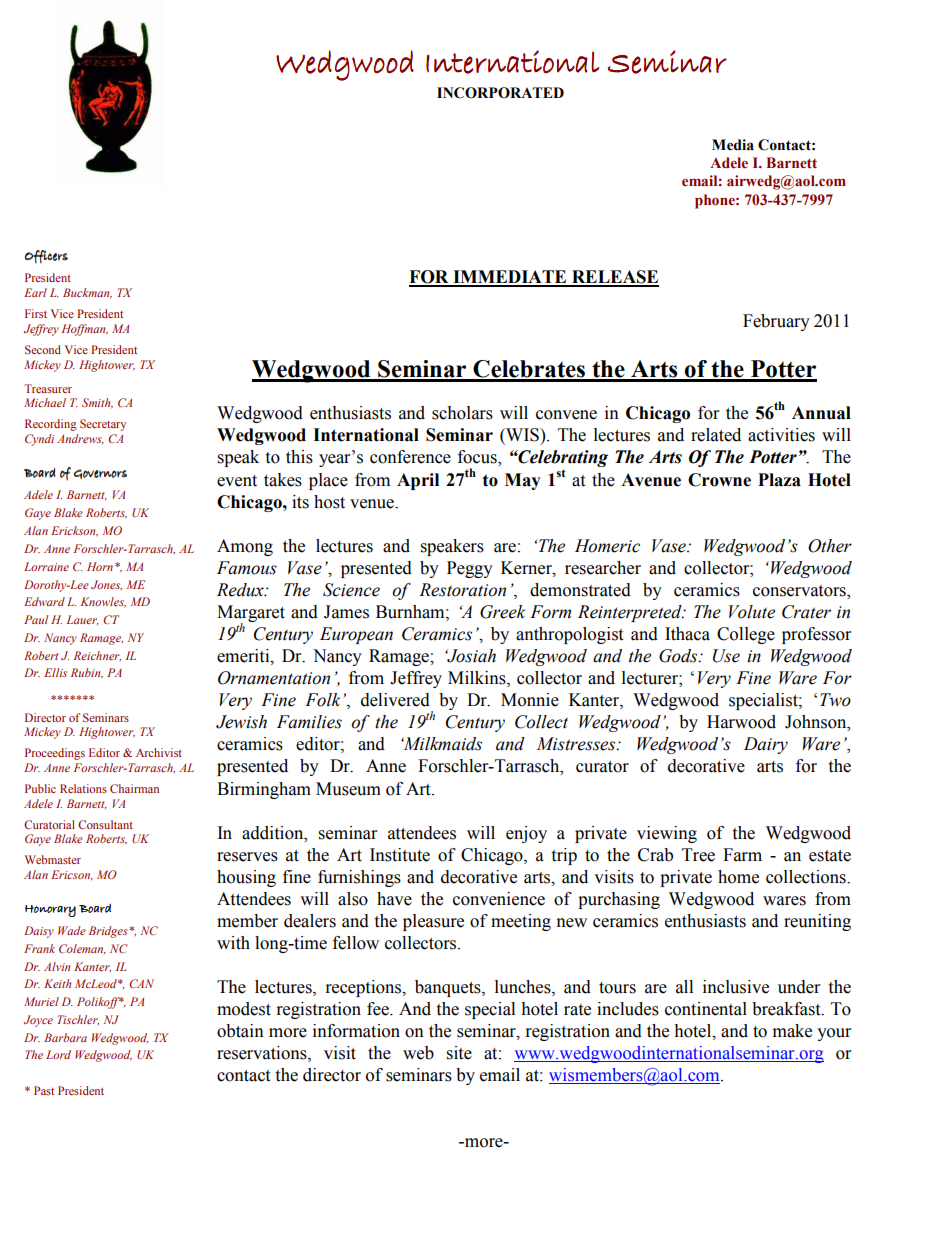  What do you see at coordinates (792, 1031) in the page?
I see `make` at bounding box center [792, 1031].
